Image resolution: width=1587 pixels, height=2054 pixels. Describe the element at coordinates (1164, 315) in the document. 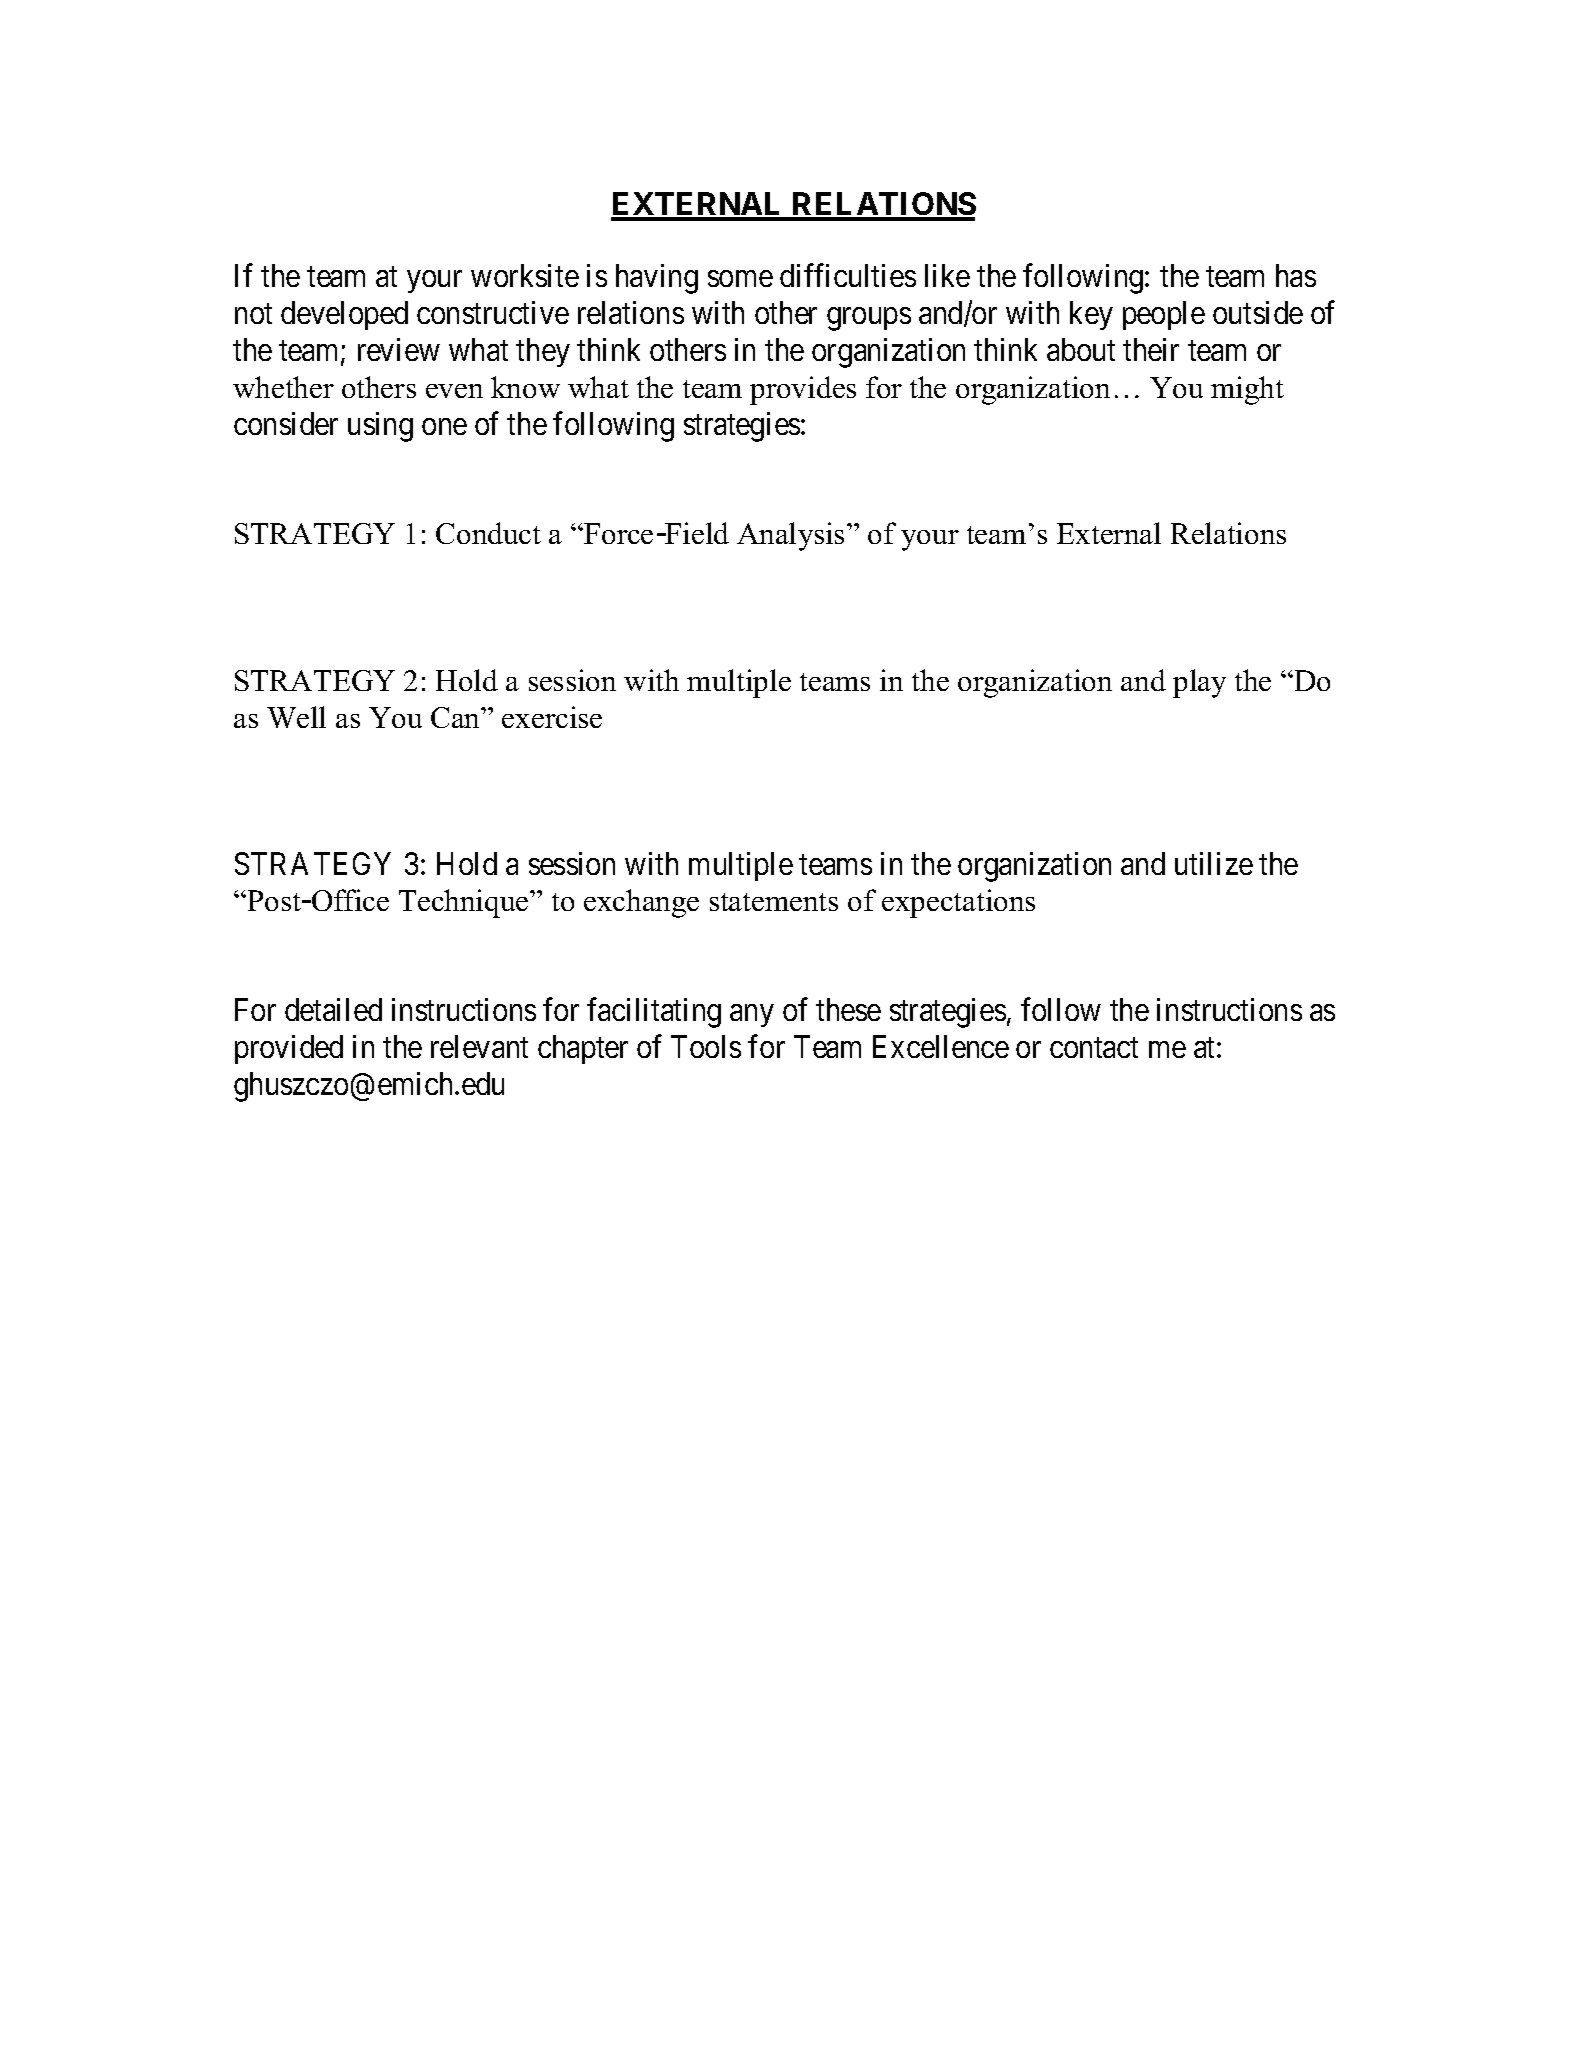

I see `people` at that location.
